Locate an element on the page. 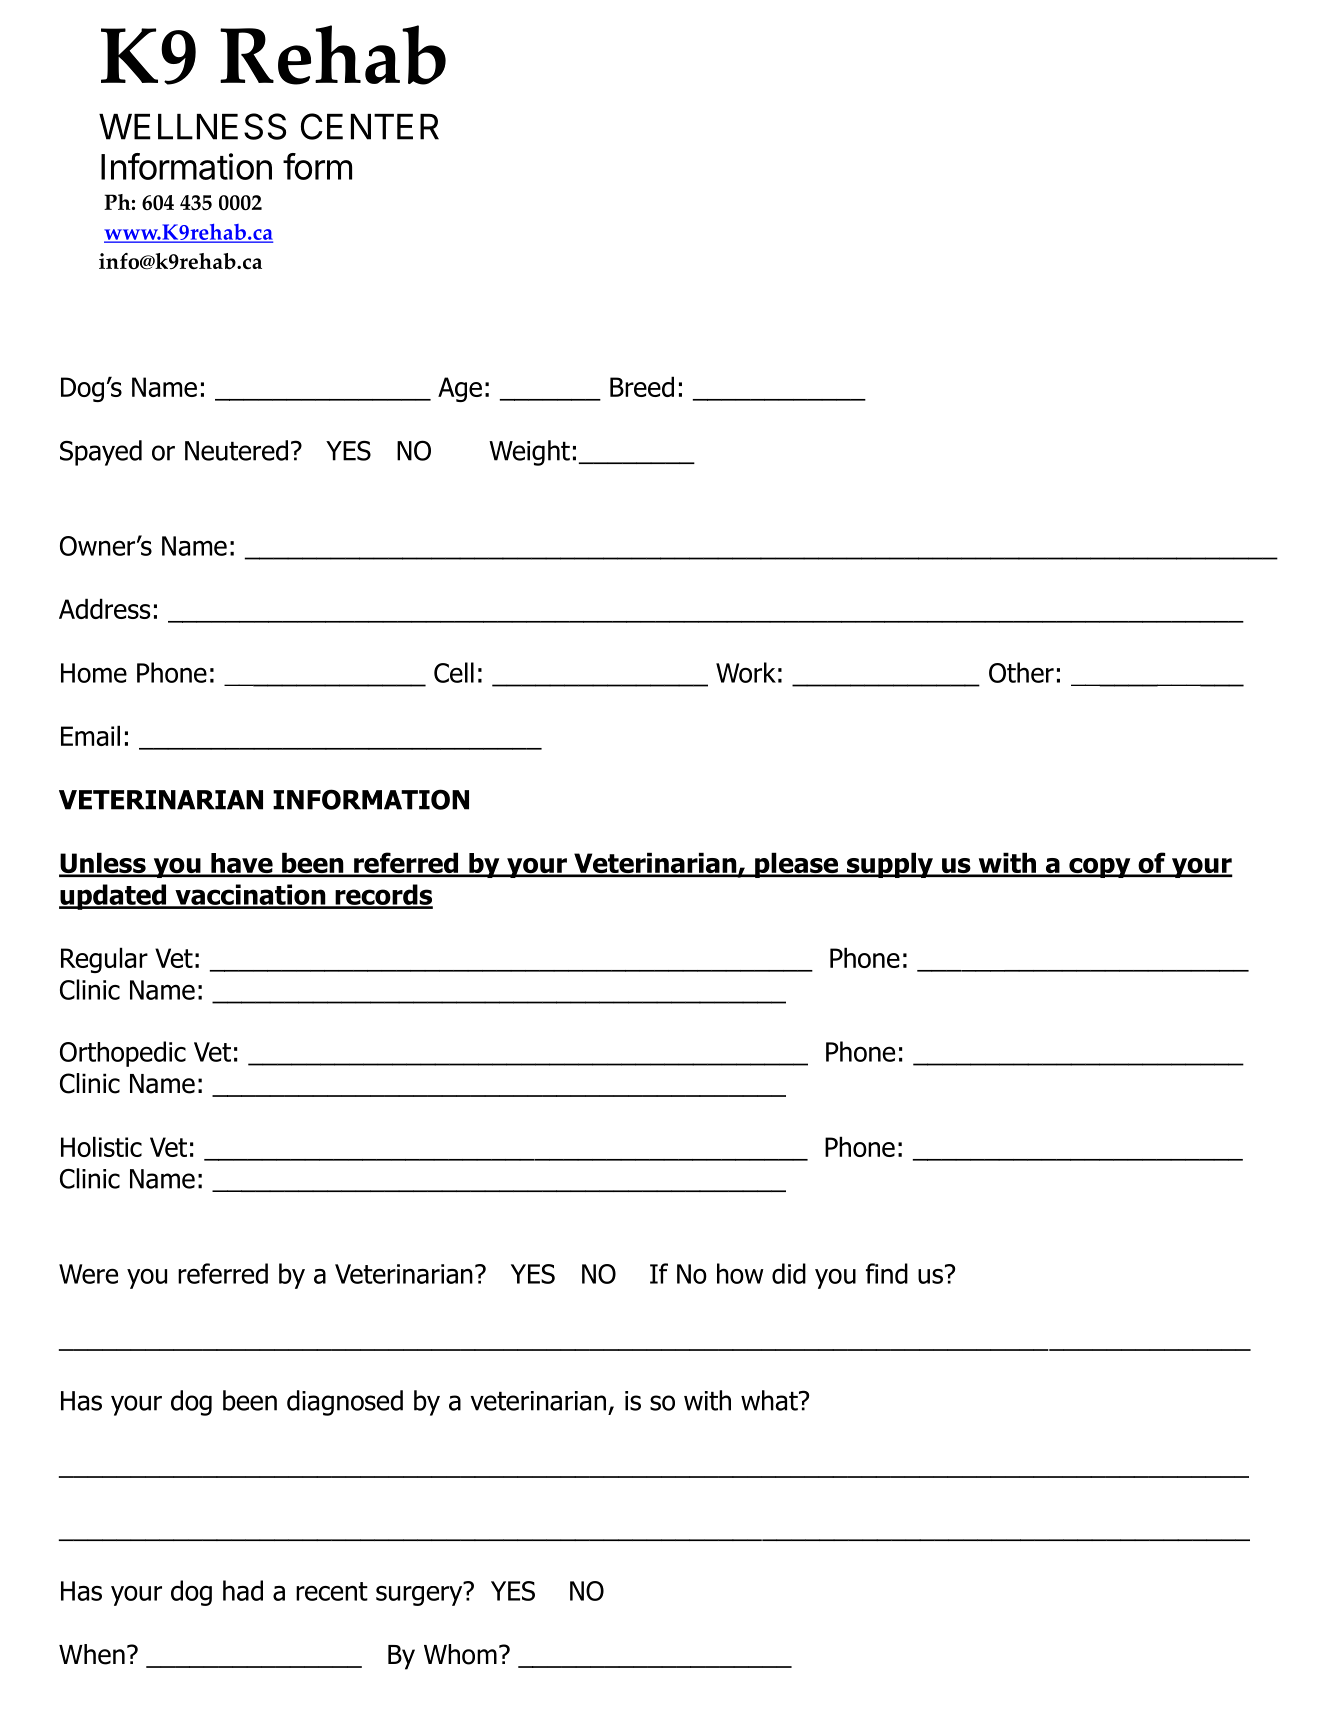 Image resolution: width=1340 pixels, height=1734 pixels. CENTER is located at coordinates (370, 126).
